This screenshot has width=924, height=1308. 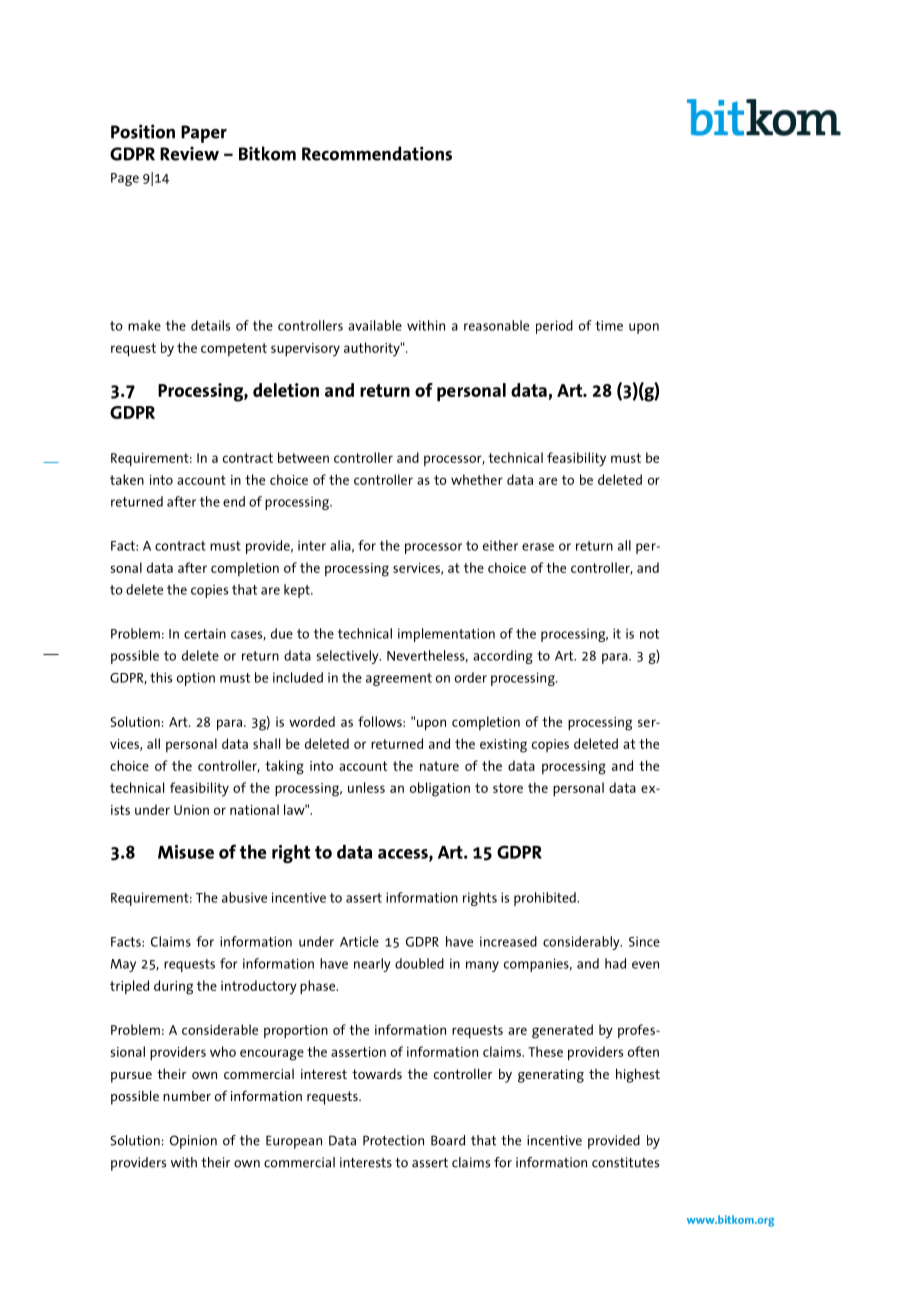 What do you see at coordinates (189, 153) in the screenshot?
I see `Review` at bounding box center [189, 153].
